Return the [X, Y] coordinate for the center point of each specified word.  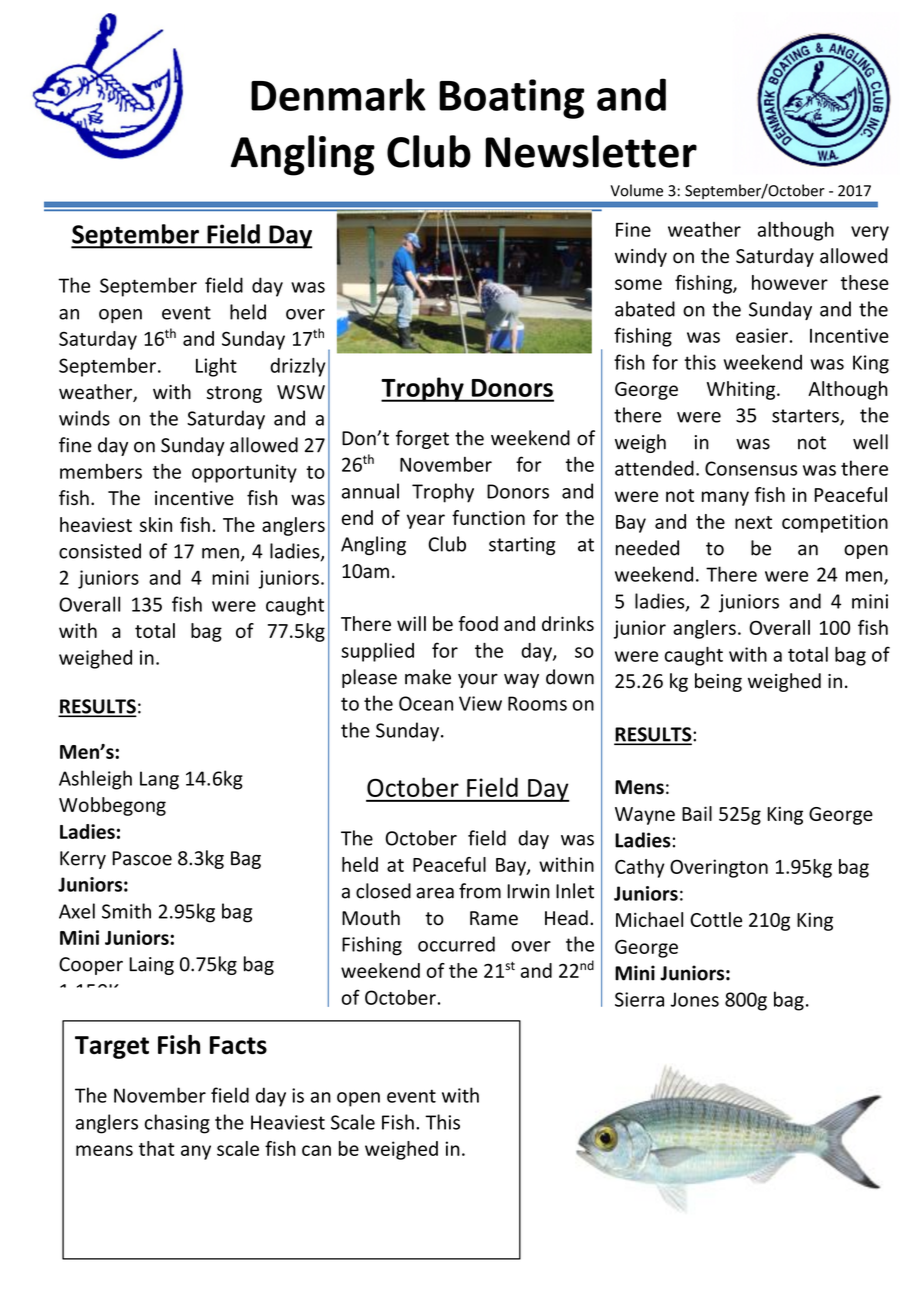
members [101, 471]
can [316, 1150]
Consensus [751, 468]
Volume [636, 190]
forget [422, 439]
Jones [694, 999]
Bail [697, 813]
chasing [177, 1124]
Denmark [338, 94]
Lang [159, 780]
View [480, 703]
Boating [511, 99]
